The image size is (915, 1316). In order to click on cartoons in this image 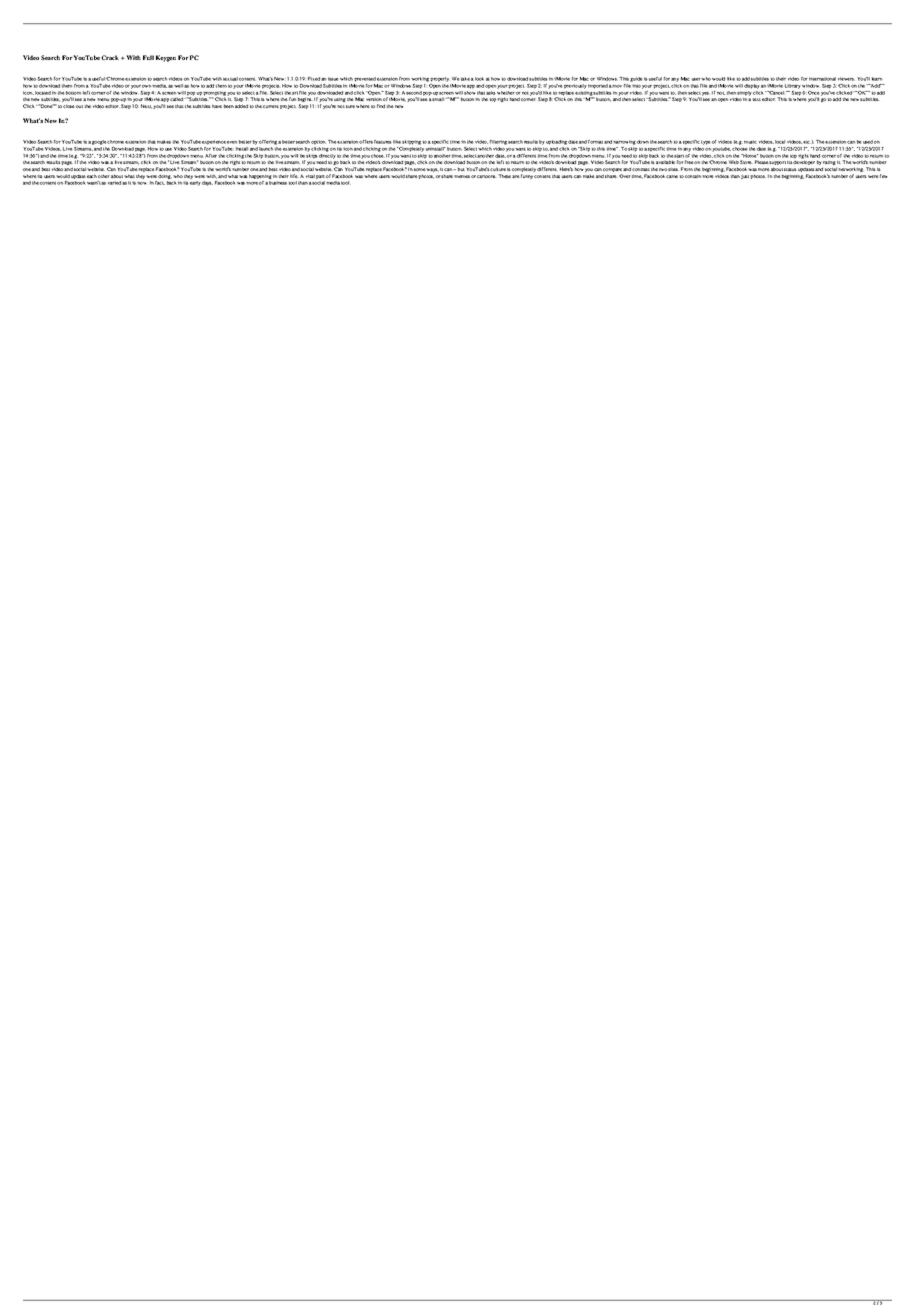, I will do `click(487, 176)`.
